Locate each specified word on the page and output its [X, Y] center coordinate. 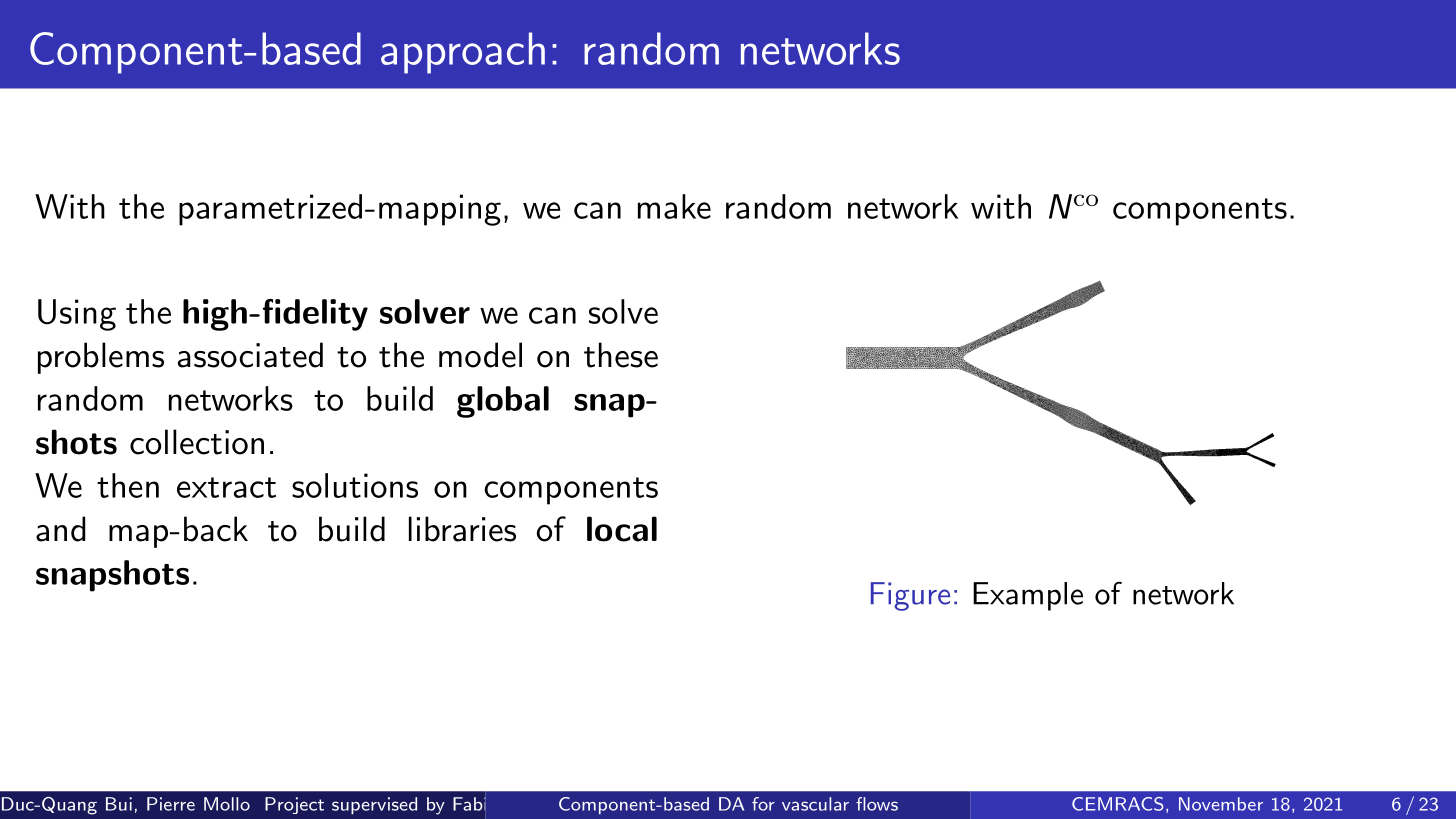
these [621, 355]
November [1221, 804]
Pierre [171, 804]
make [674, 206]
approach [463, 53]
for [763, 804]
